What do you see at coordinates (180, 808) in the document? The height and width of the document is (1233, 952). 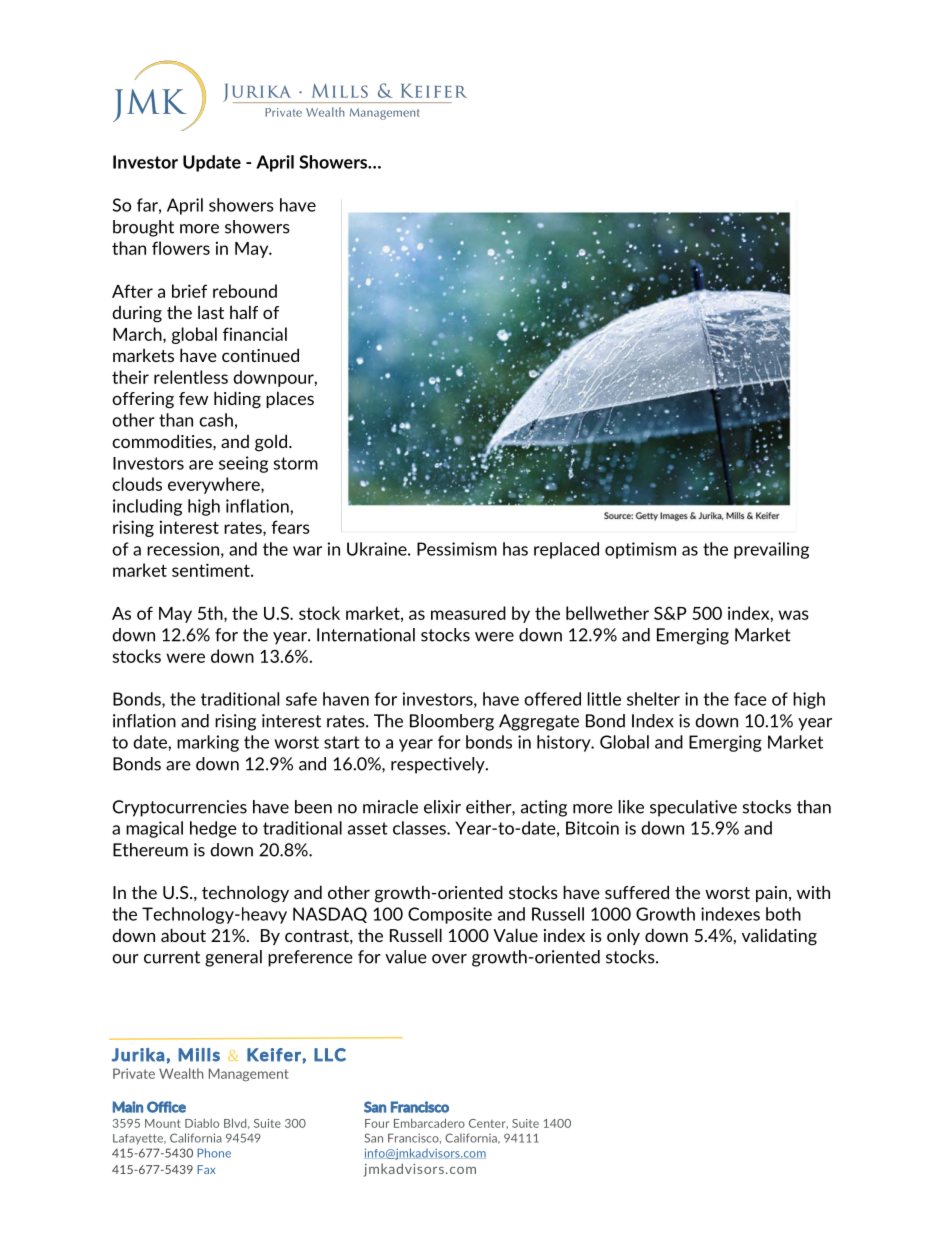 I see `Cryptocurrencies` at bounding box center [180, 808].
